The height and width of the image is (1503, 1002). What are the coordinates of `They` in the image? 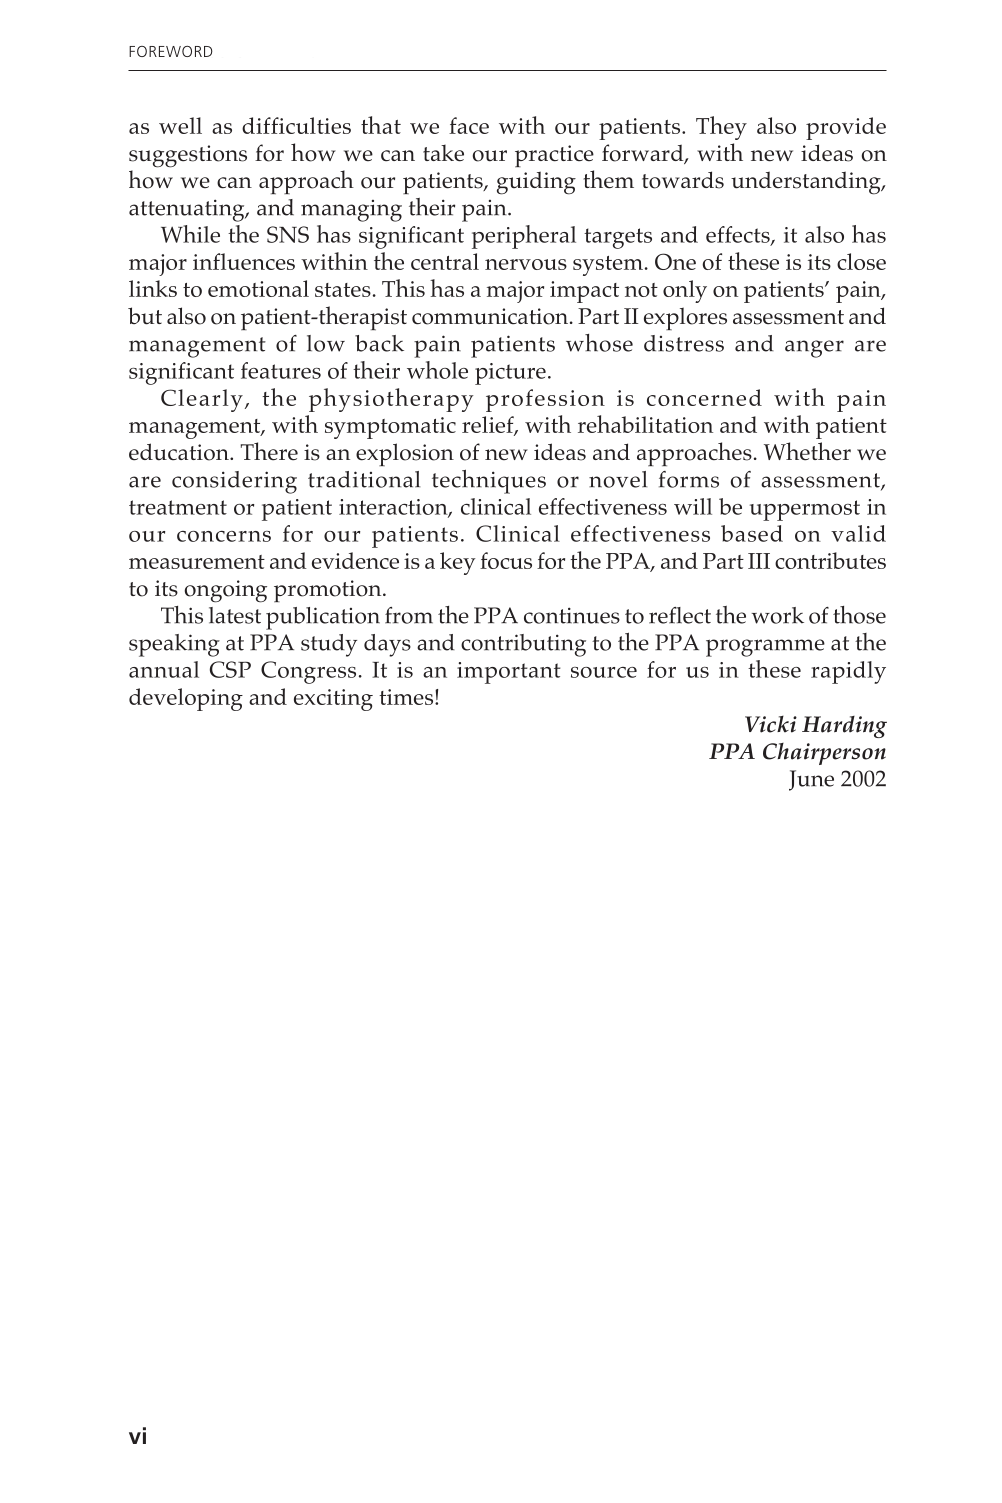 It's located at (721, 128).
